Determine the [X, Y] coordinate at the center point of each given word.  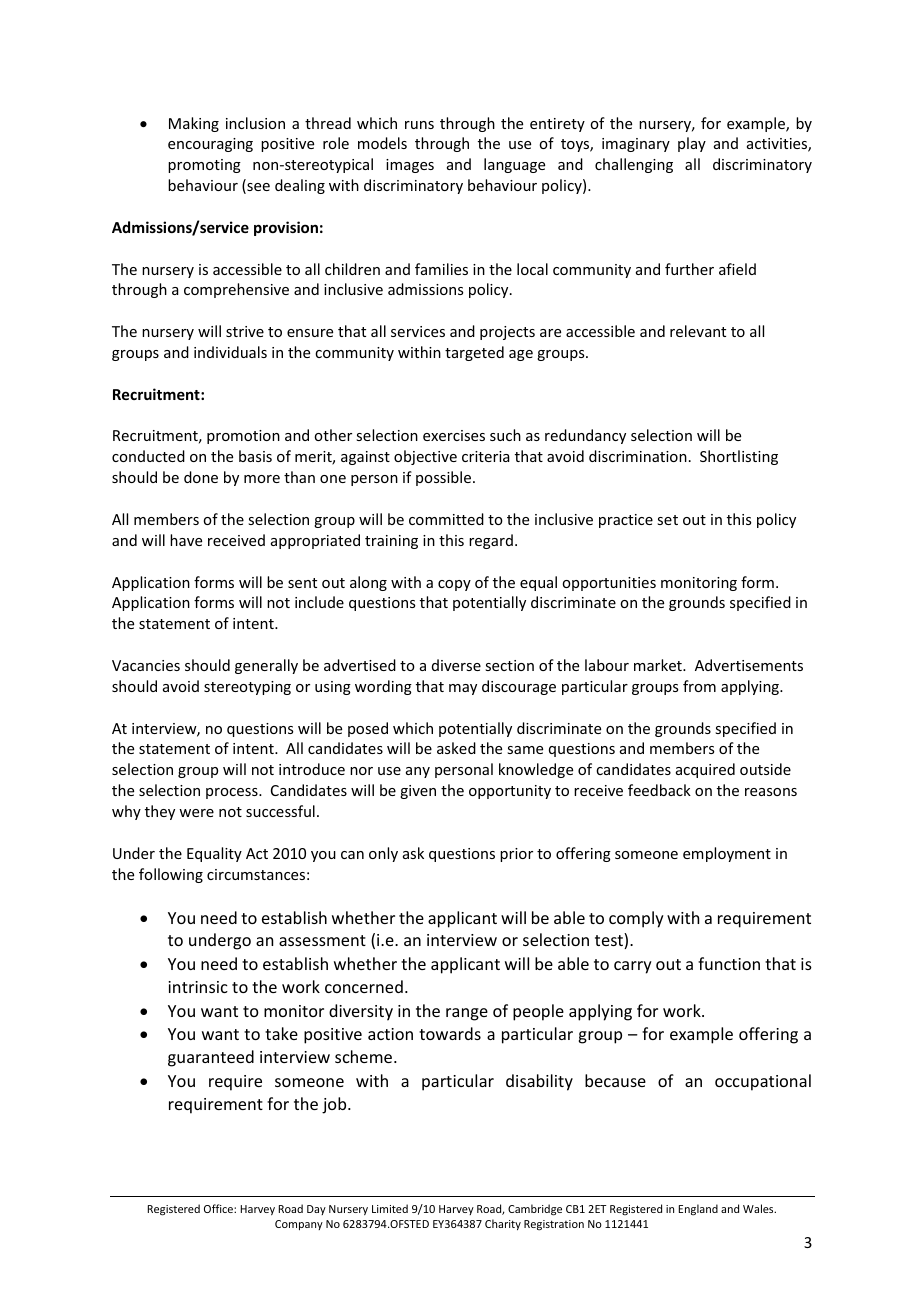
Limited [390, 1208]
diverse [456, 665]
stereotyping [247, 688]
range [467, 1014]
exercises [454, 435]
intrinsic [198, 987]
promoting [204, 166]
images [410, 166]
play [692, 144]
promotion [243, 437]
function [729, 963]
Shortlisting [739, 457]
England [698, 1210]
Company [299, 1225]
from [699, 686]
